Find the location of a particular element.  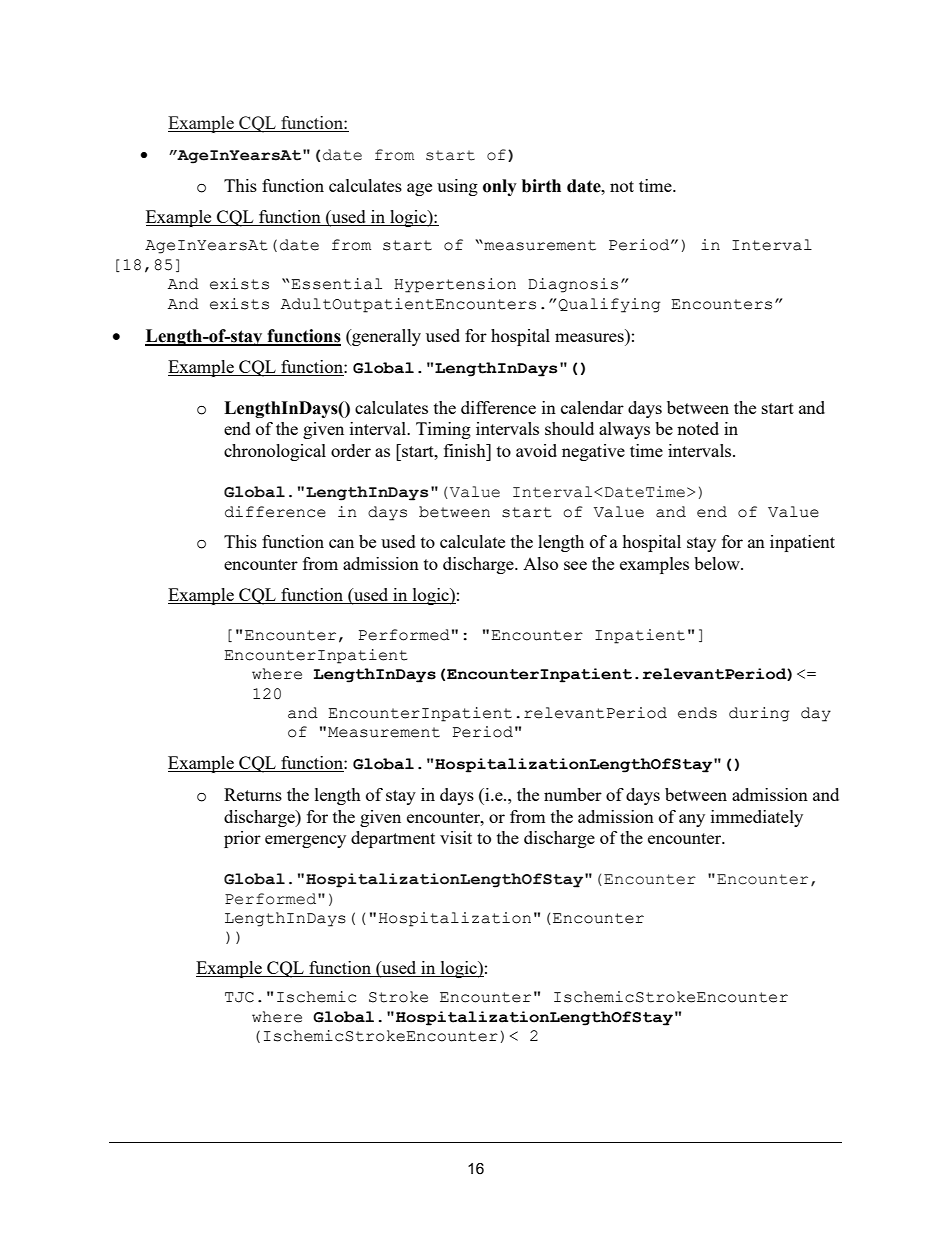

noted is located at coordinates (698, 428).
